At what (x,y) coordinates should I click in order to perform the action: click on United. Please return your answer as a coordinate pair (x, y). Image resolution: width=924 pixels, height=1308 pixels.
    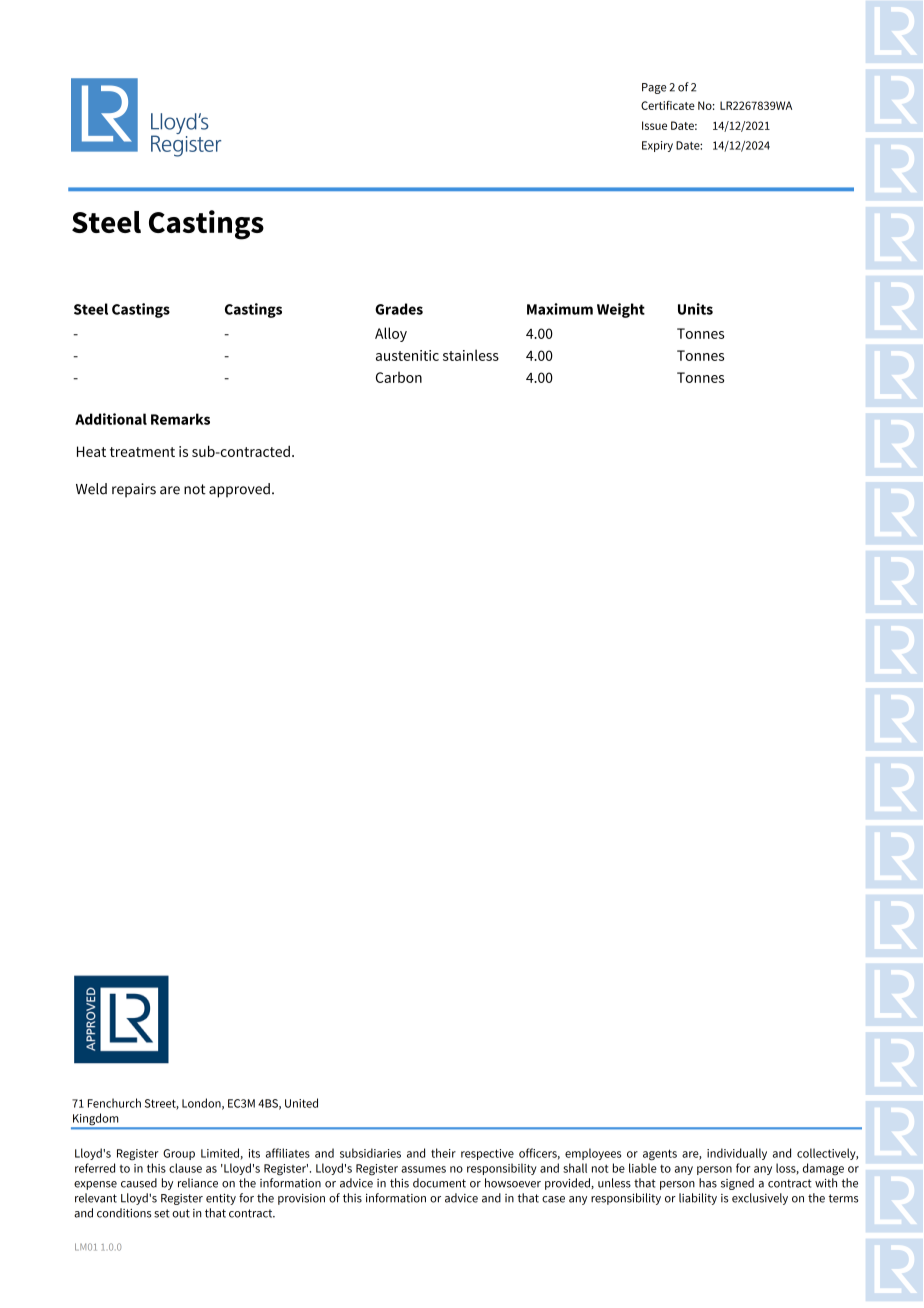
    Looking at the image, I should click on (301, 1103).
